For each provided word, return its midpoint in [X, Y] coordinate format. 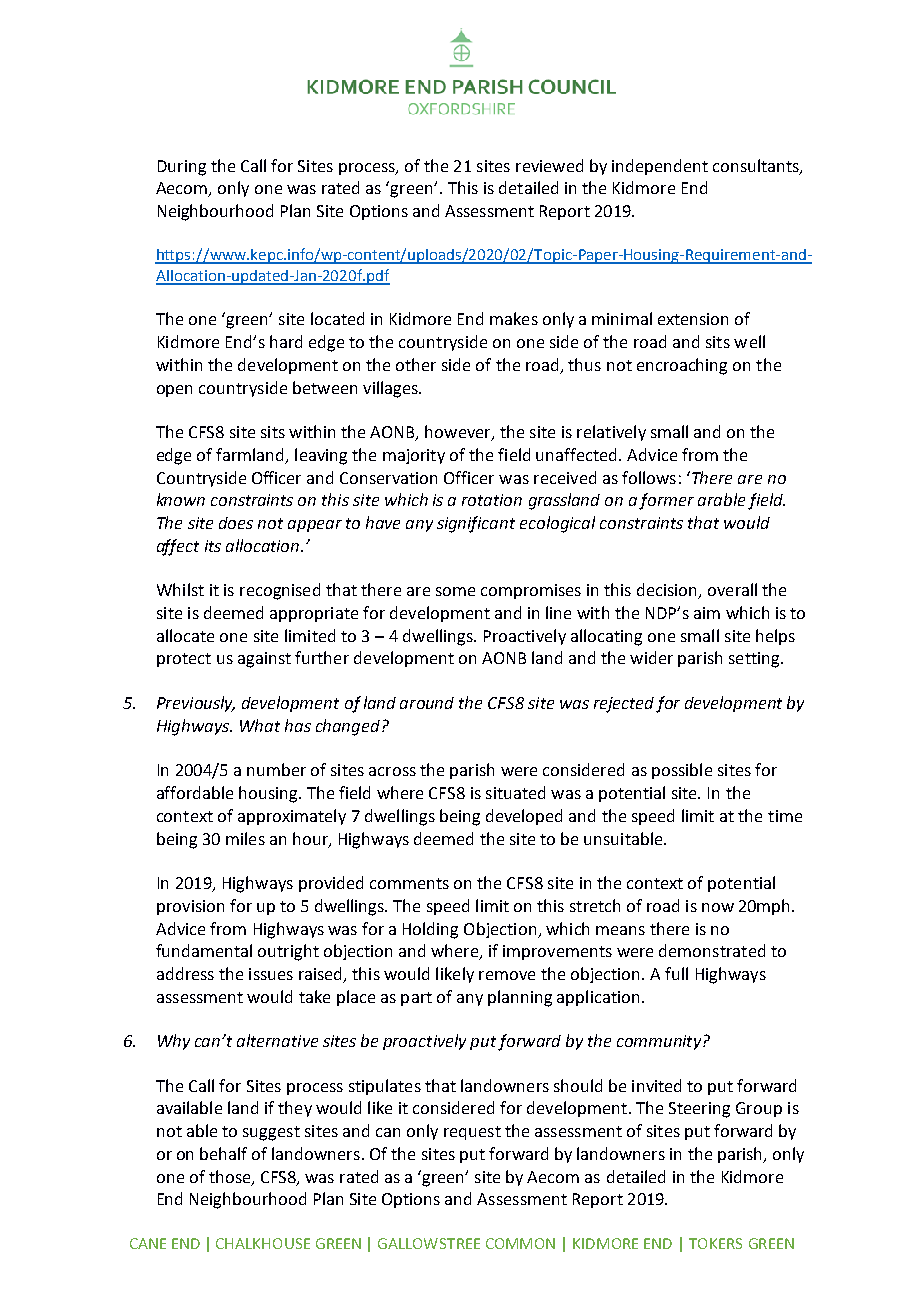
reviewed [549, 165]
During [182, 168]
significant [476, 524]
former [666, 501]
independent [660, 167]
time [785, 816]
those [231, 1177]
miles [245, 838]
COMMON [520, 1243]
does [236, 523]
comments [409, 883]
